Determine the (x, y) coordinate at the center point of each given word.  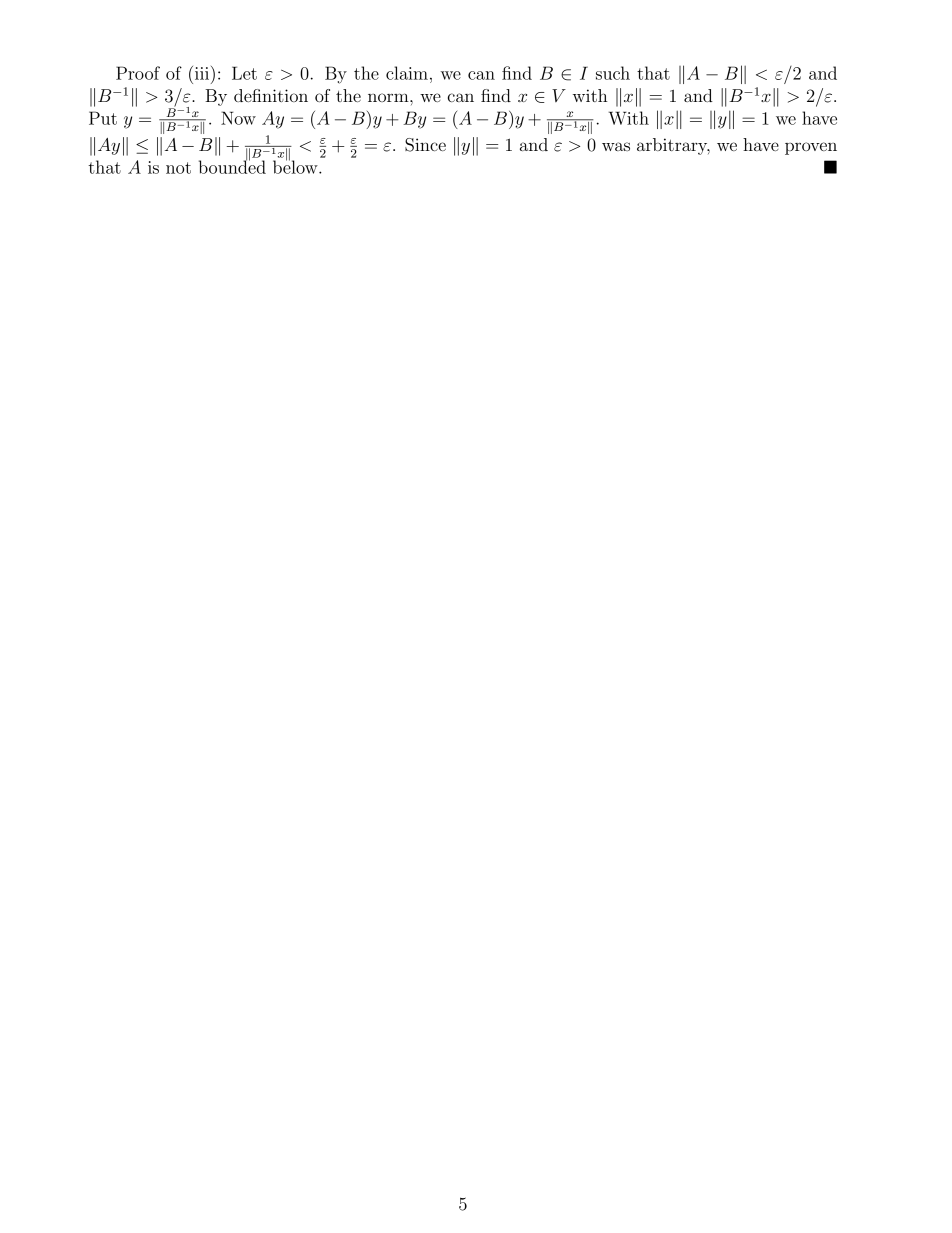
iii (203, 73)
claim (407, 73)
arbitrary (673, 146)
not (178, 168)
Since (425, 145)
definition (271, 95)
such (613, 73)
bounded (232, 166)
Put (103, 118)
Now (238, 118)
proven (811, 148)
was (616, 146)
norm (389, 97)
